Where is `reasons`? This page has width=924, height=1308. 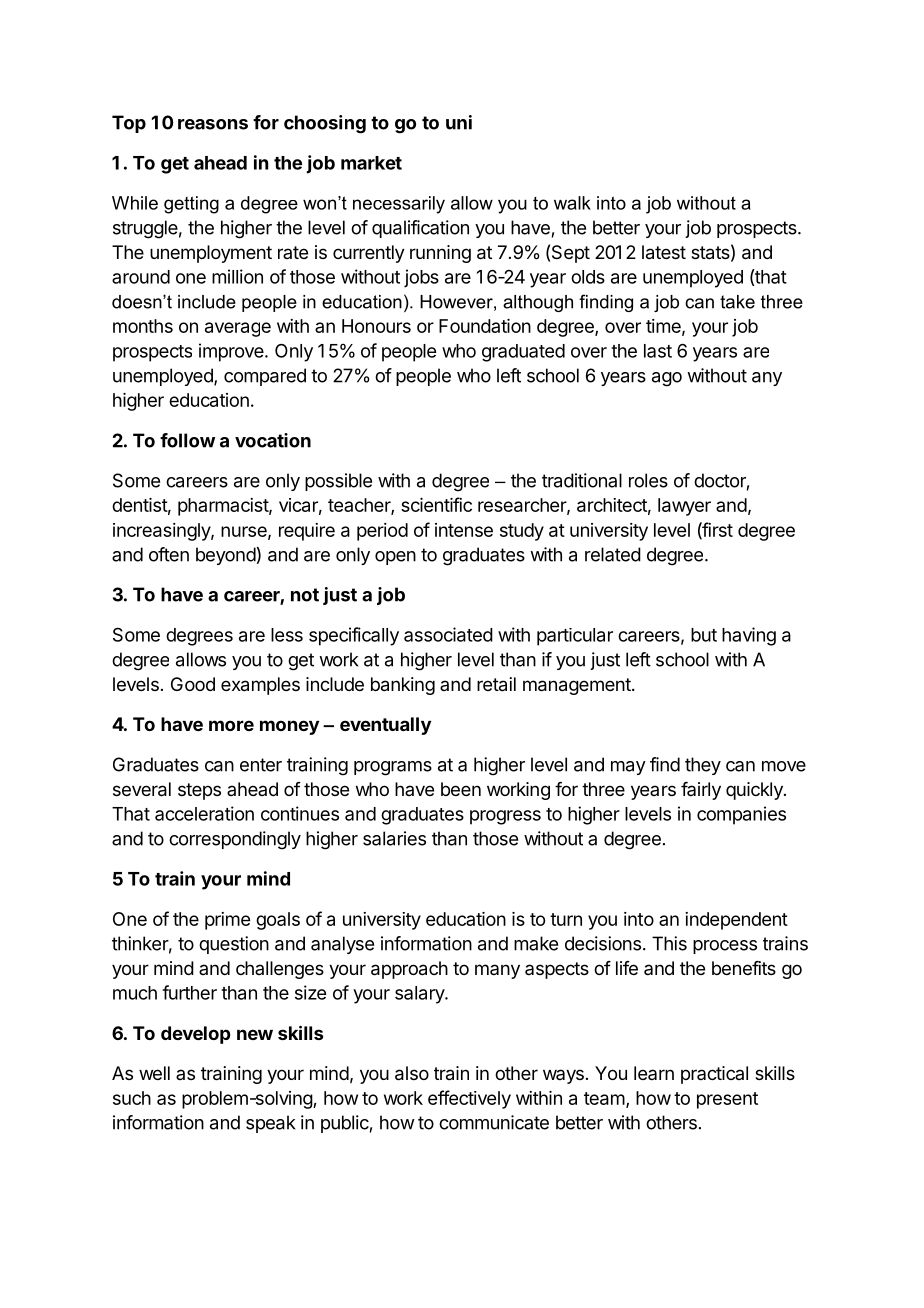 reasons is located at coordinates (213, 124).
